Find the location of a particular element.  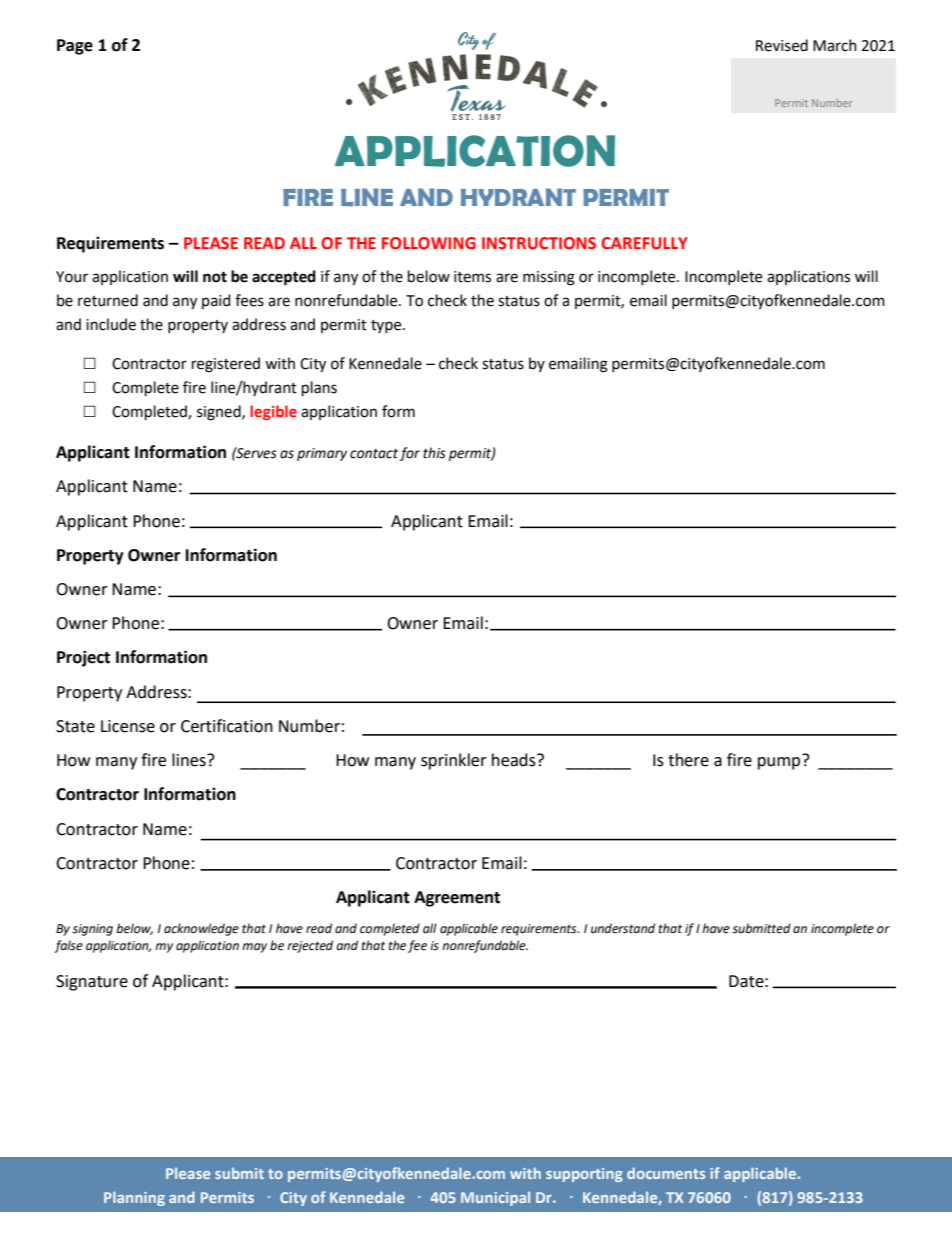

Municipal is located at coordinates (495, 1198).
